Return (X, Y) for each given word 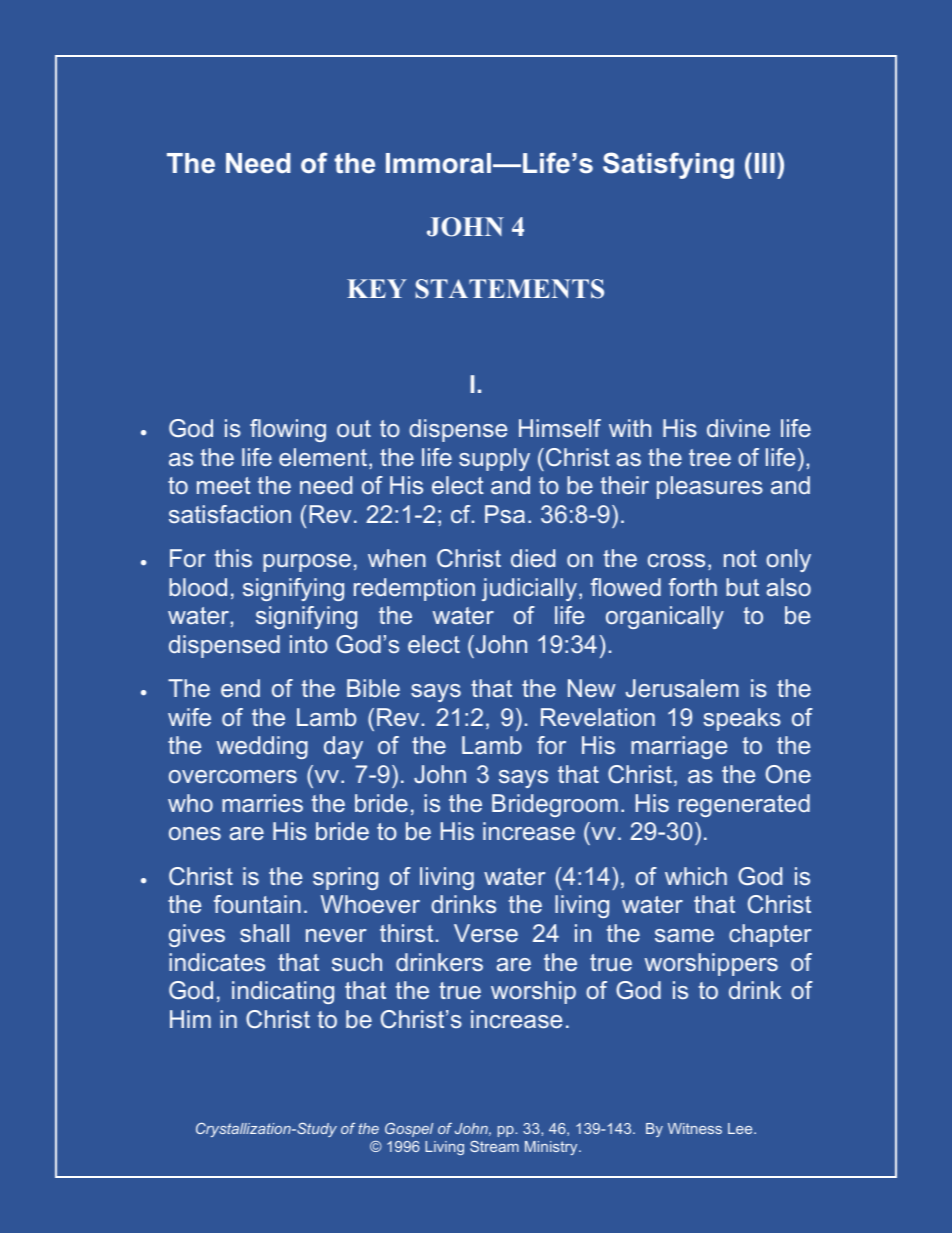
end (240, 688)
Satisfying (668, 165)
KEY (377, 288)
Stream (494, 1146)
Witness (695, 1128)
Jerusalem (682, 688)
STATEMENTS (510, 289)
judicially (529, 589)
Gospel (409, 1130)
